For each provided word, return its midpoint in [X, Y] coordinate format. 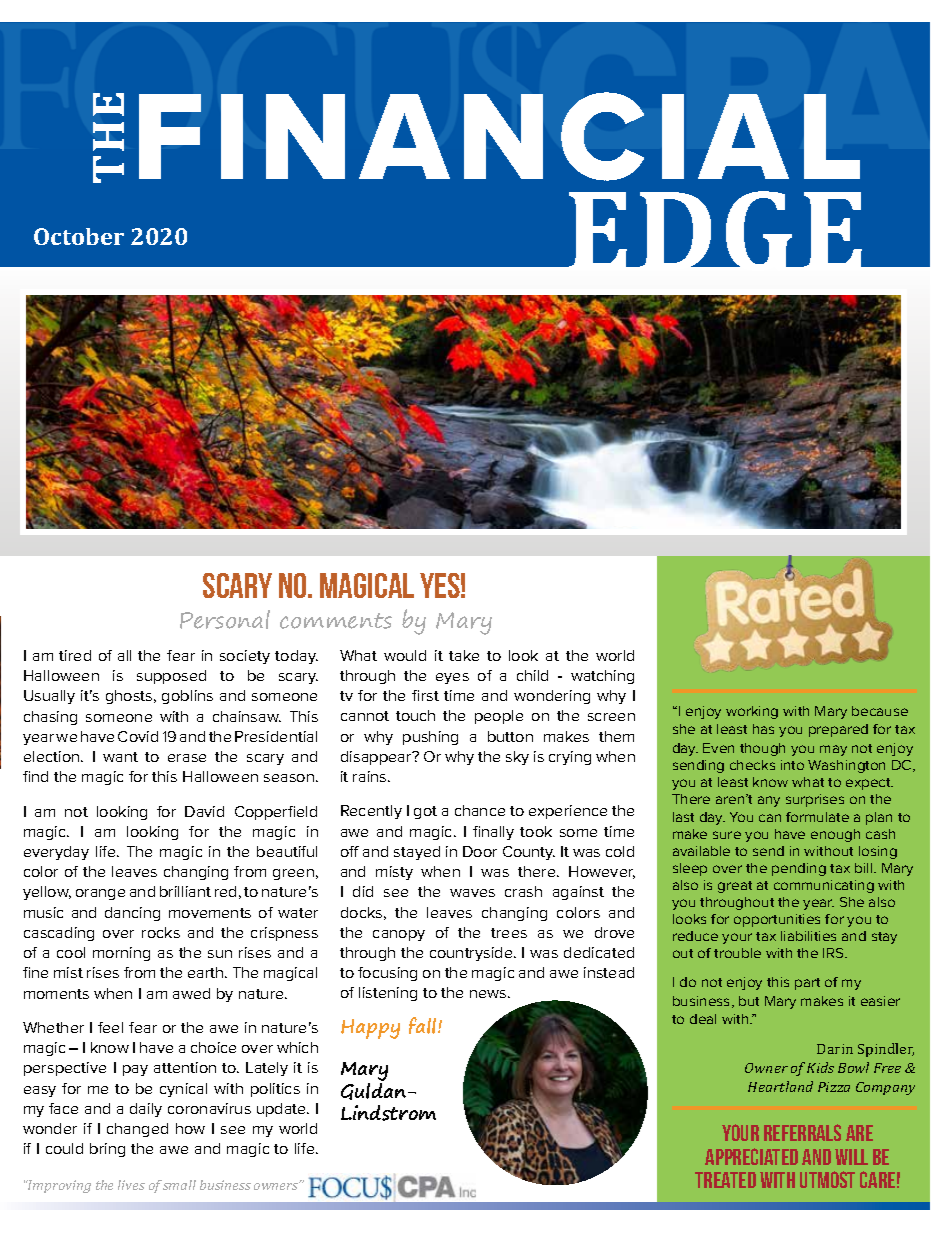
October [79, 236]
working [752, 712]
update [283, 1110]
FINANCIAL [499, 136]
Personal [225, 619]
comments [336, 621]
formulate [817, 817]
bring [107, 1150]
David [204, 811]
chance [480, 810]
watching [602, 677]
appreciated [751, 1156]
